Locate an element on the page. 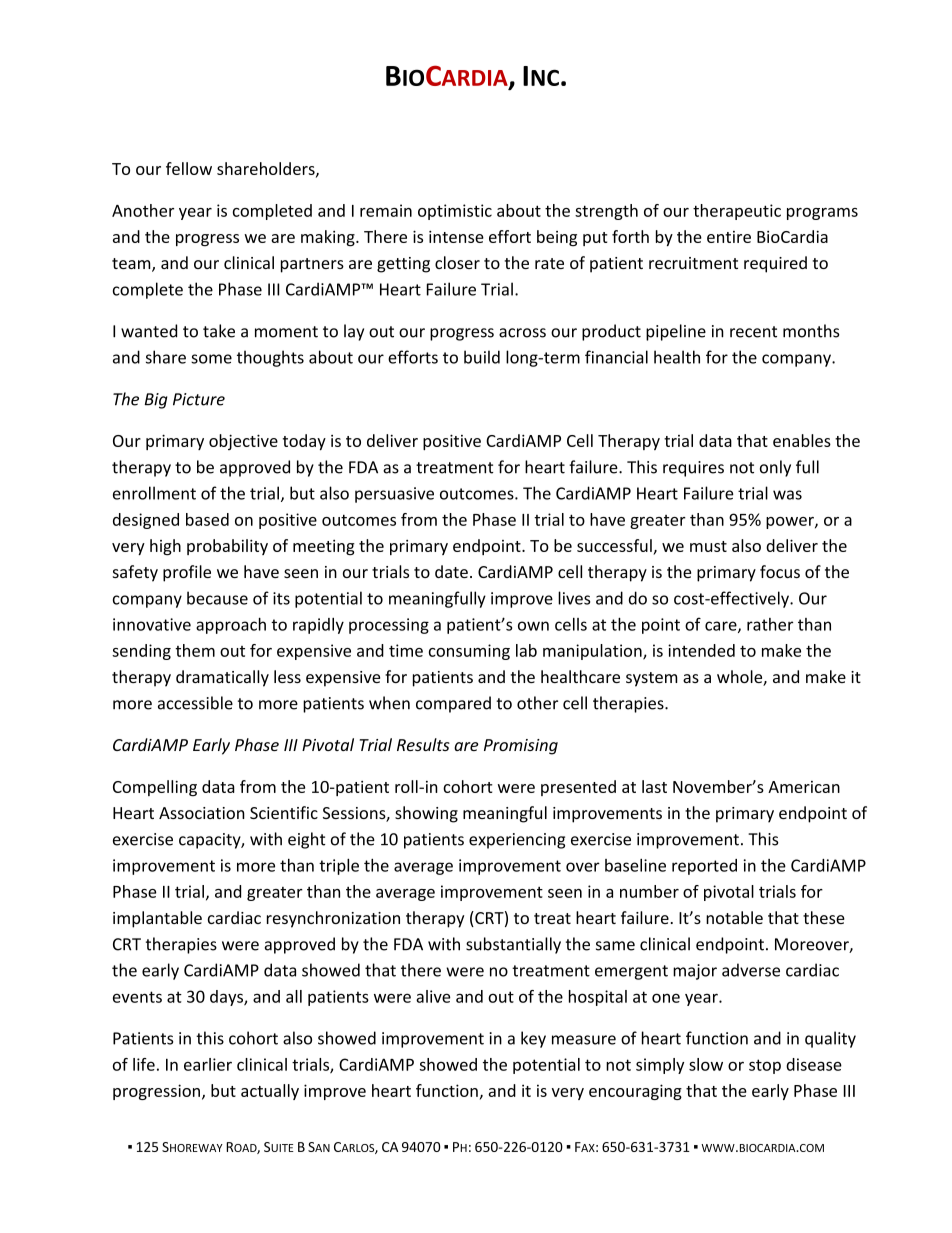 This image has height=1233, width=952. some is located at coordinates (211, 359).
